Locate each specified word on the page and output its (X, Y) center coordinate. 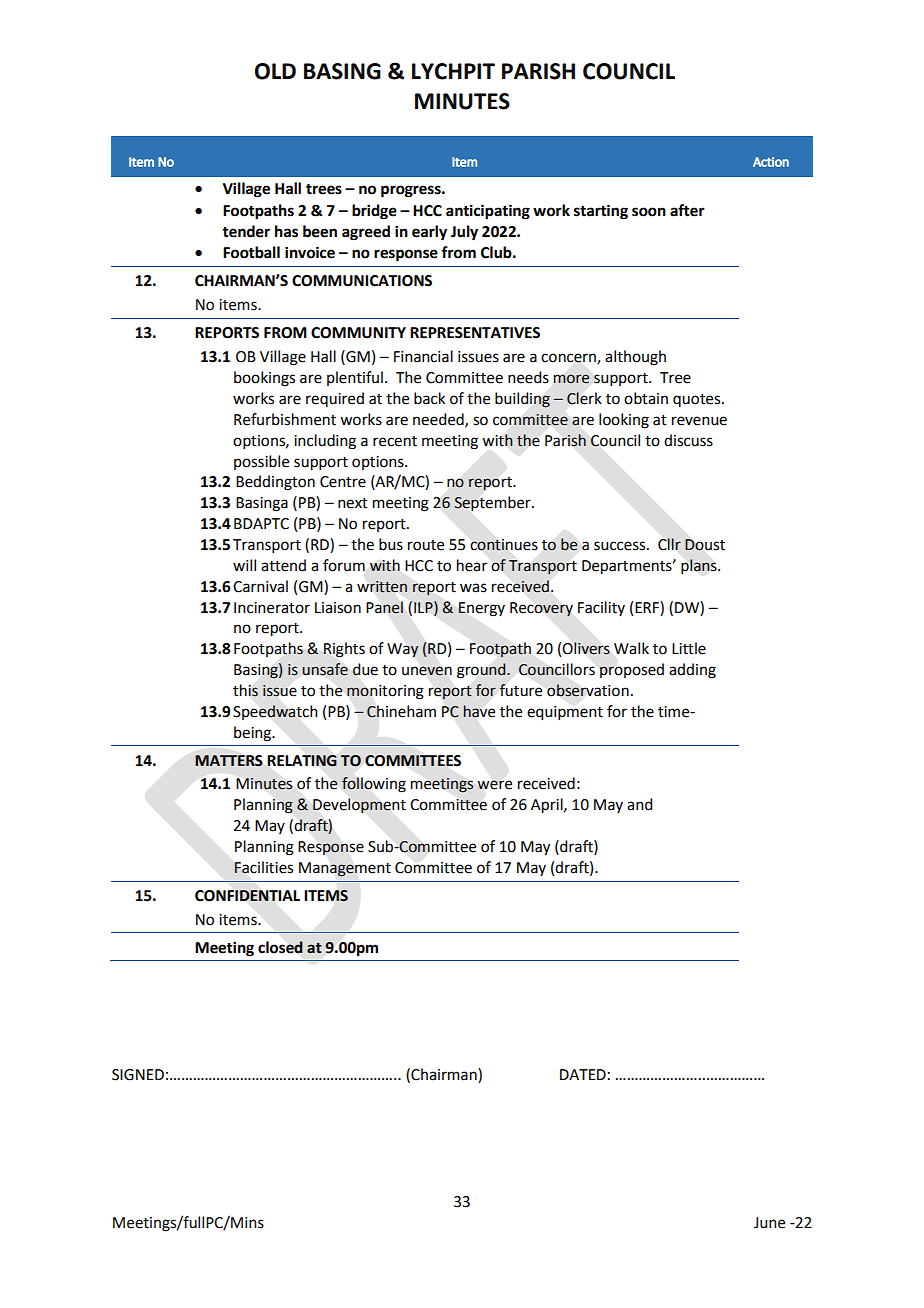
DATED (583, 1074)
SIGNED (138, 1075)
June (769, 1223)
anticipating (488, 212)
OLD (275, 71)
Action (771, 162)
